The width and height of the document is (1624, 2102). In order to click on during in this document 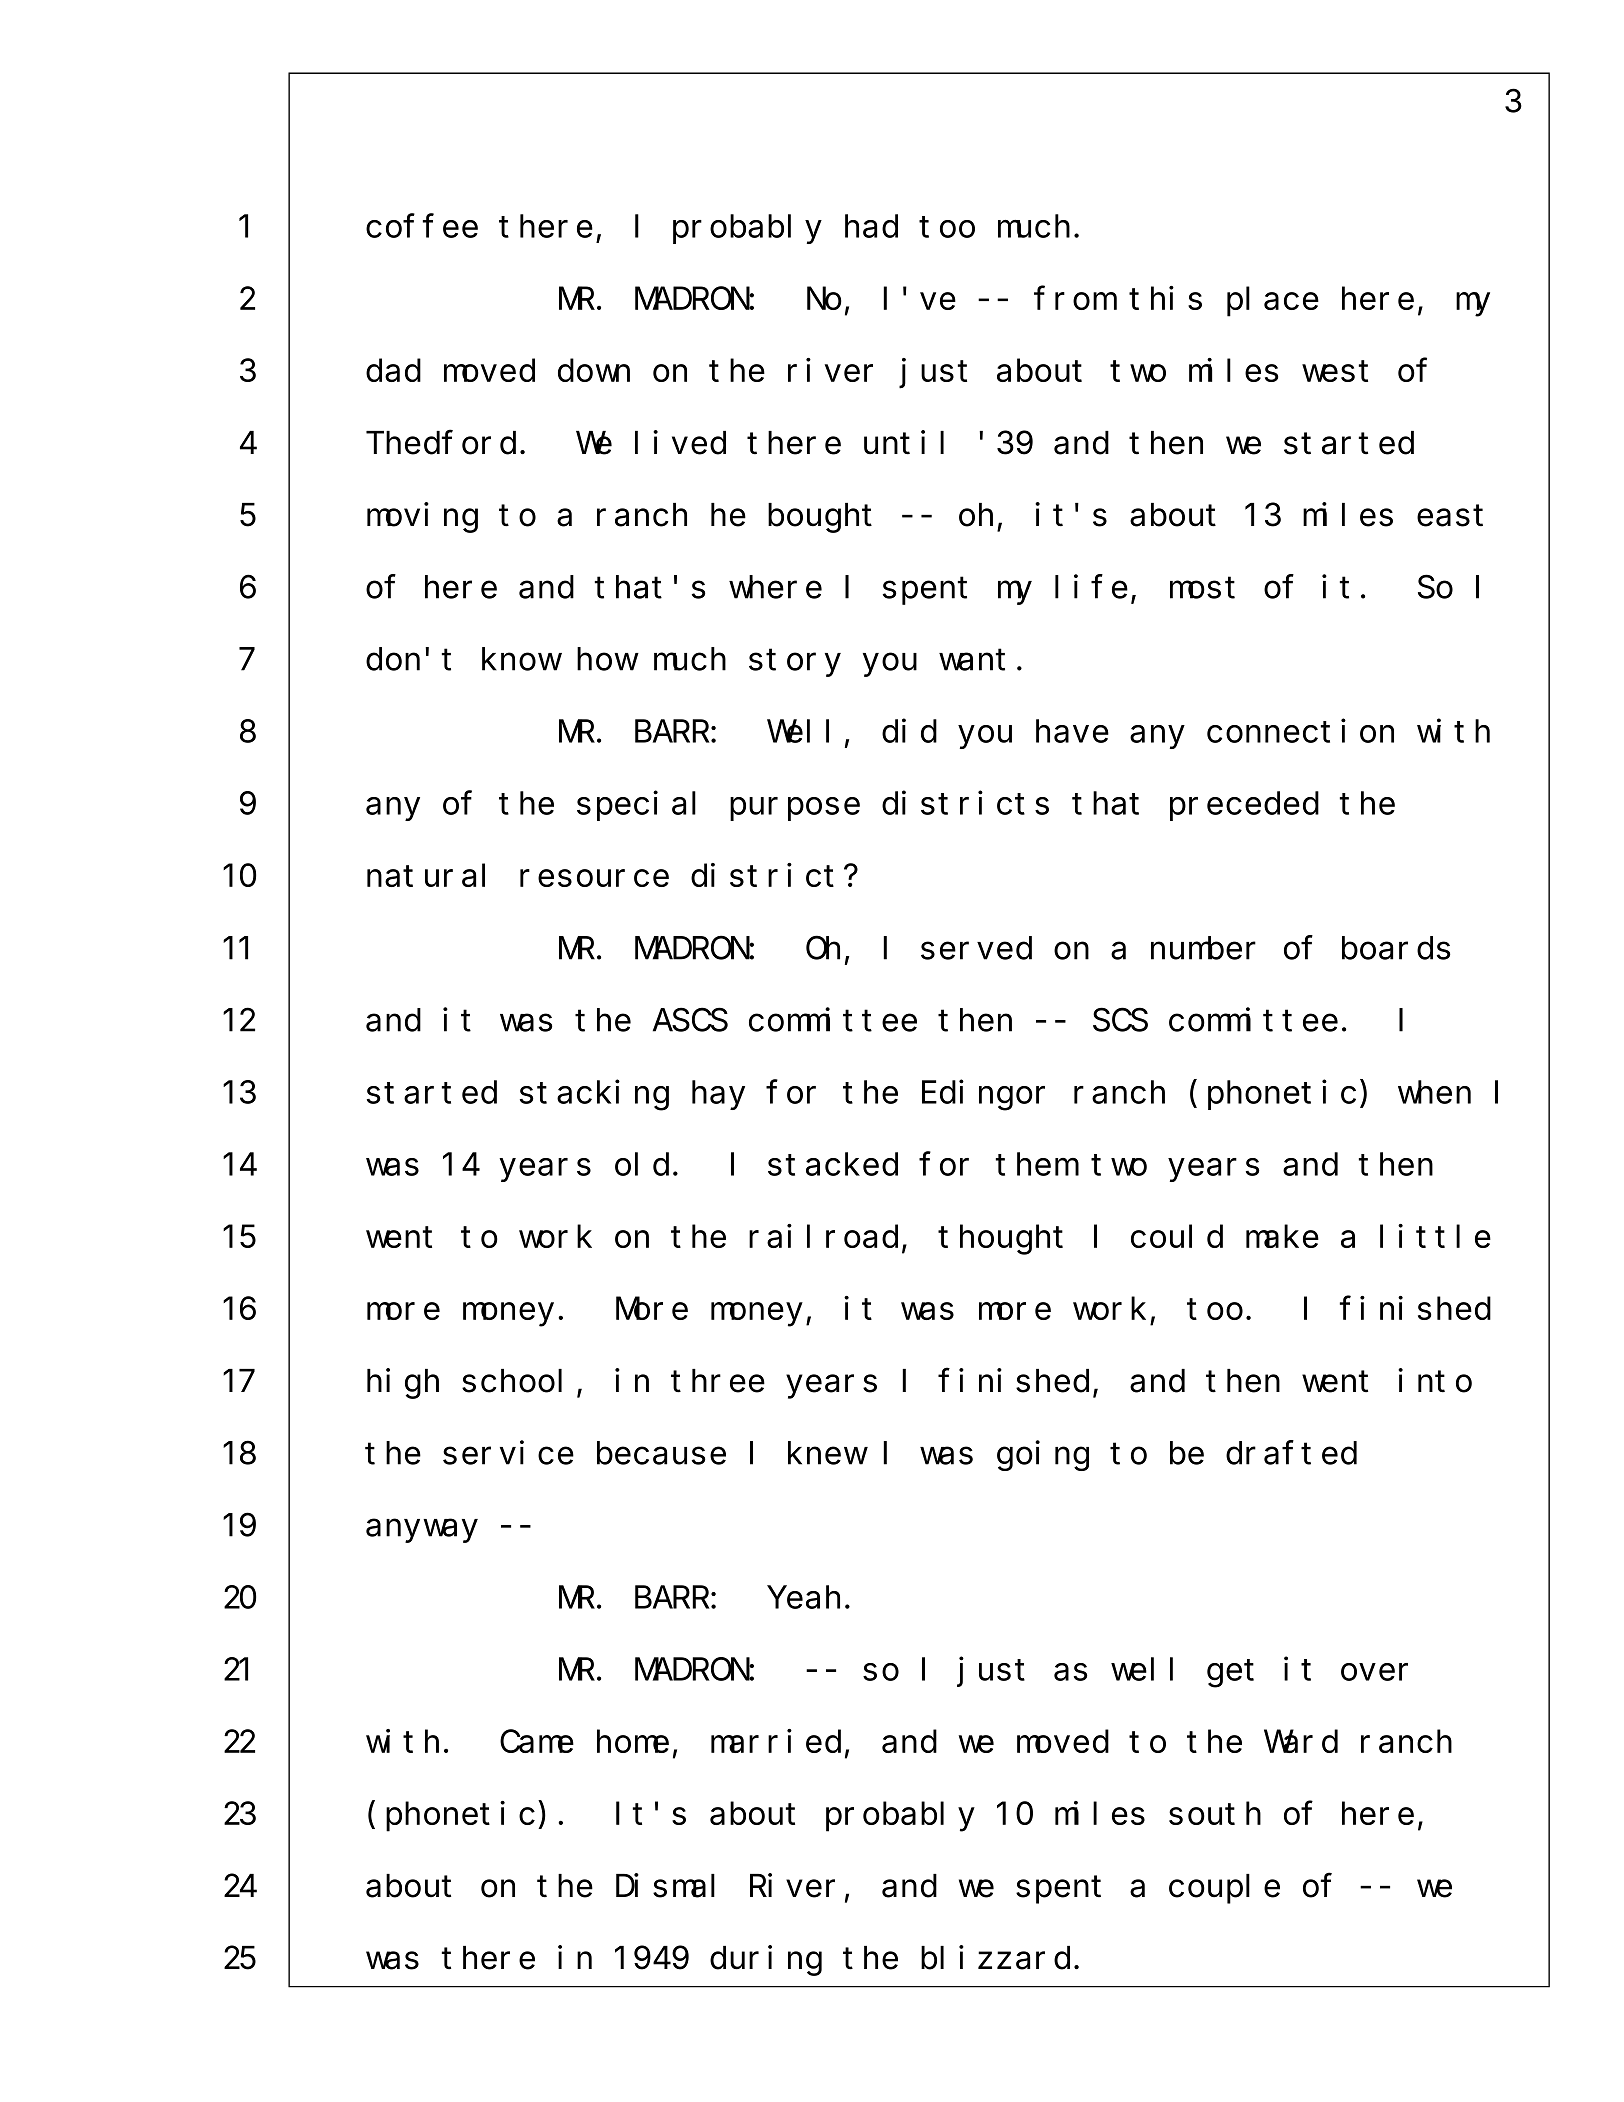, I will do `click(766, 1961)`.
